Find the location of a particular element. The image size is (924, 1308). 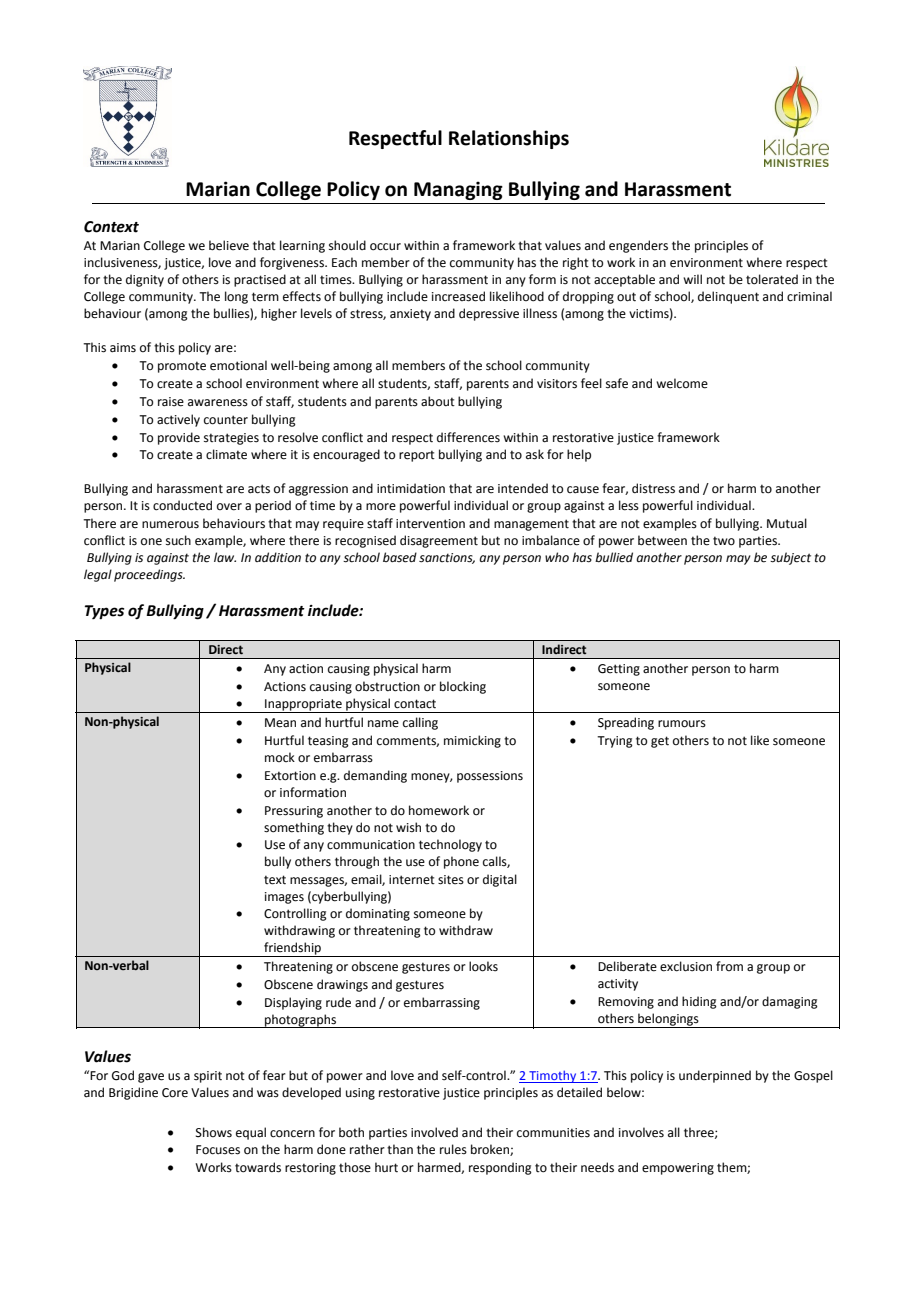

believe is located at coordinates (229, 245).
